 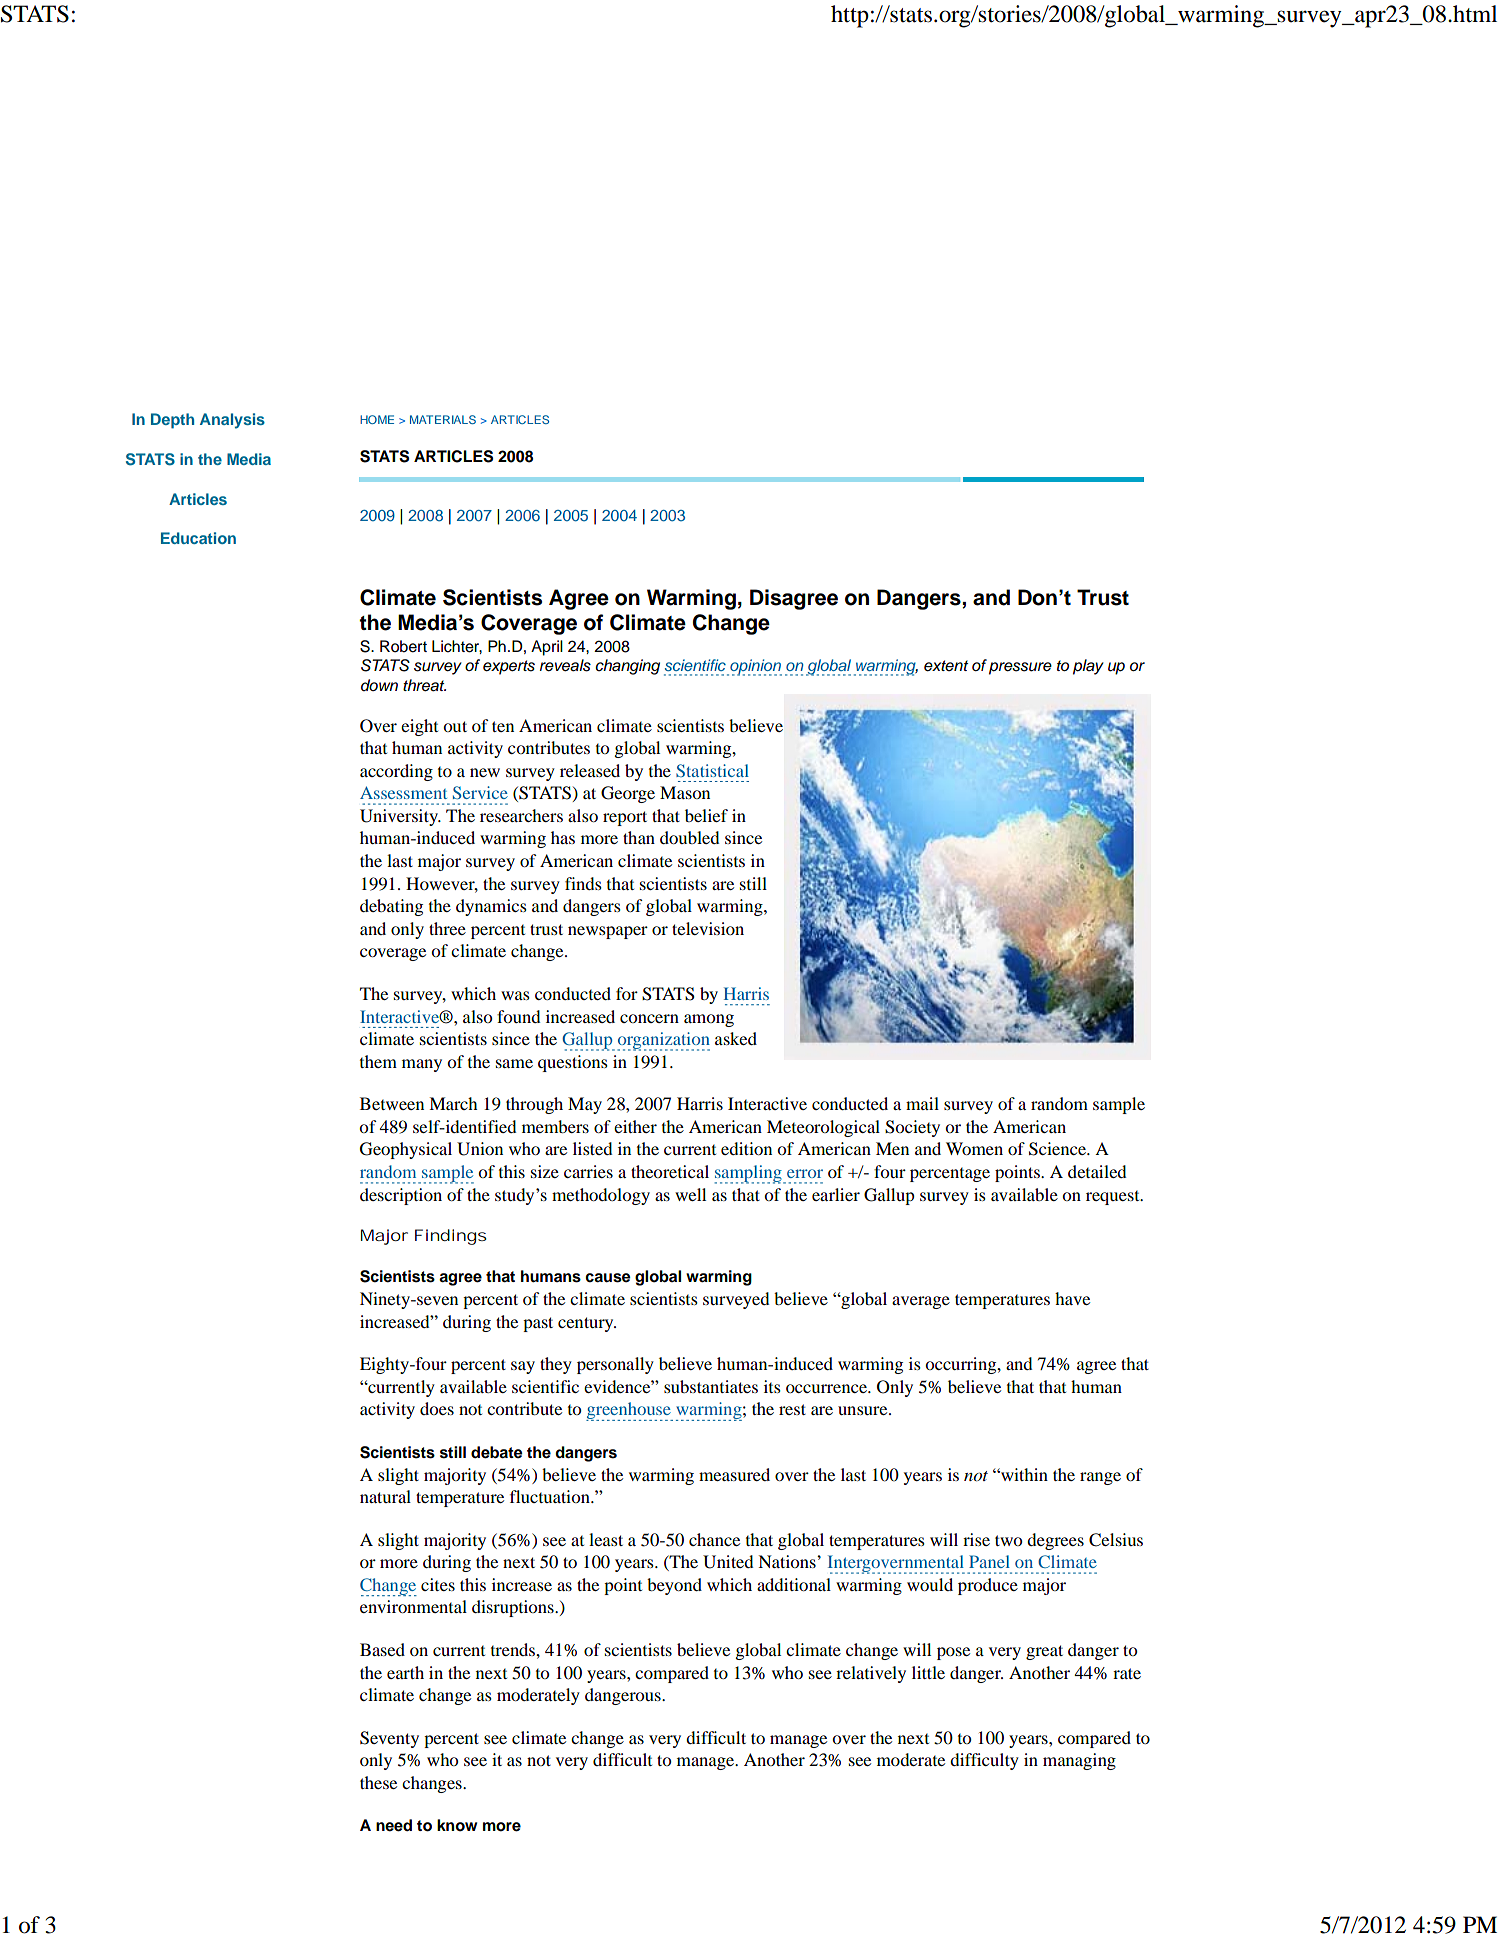 I want to click on Analysis, so click(x=232, y=421).
